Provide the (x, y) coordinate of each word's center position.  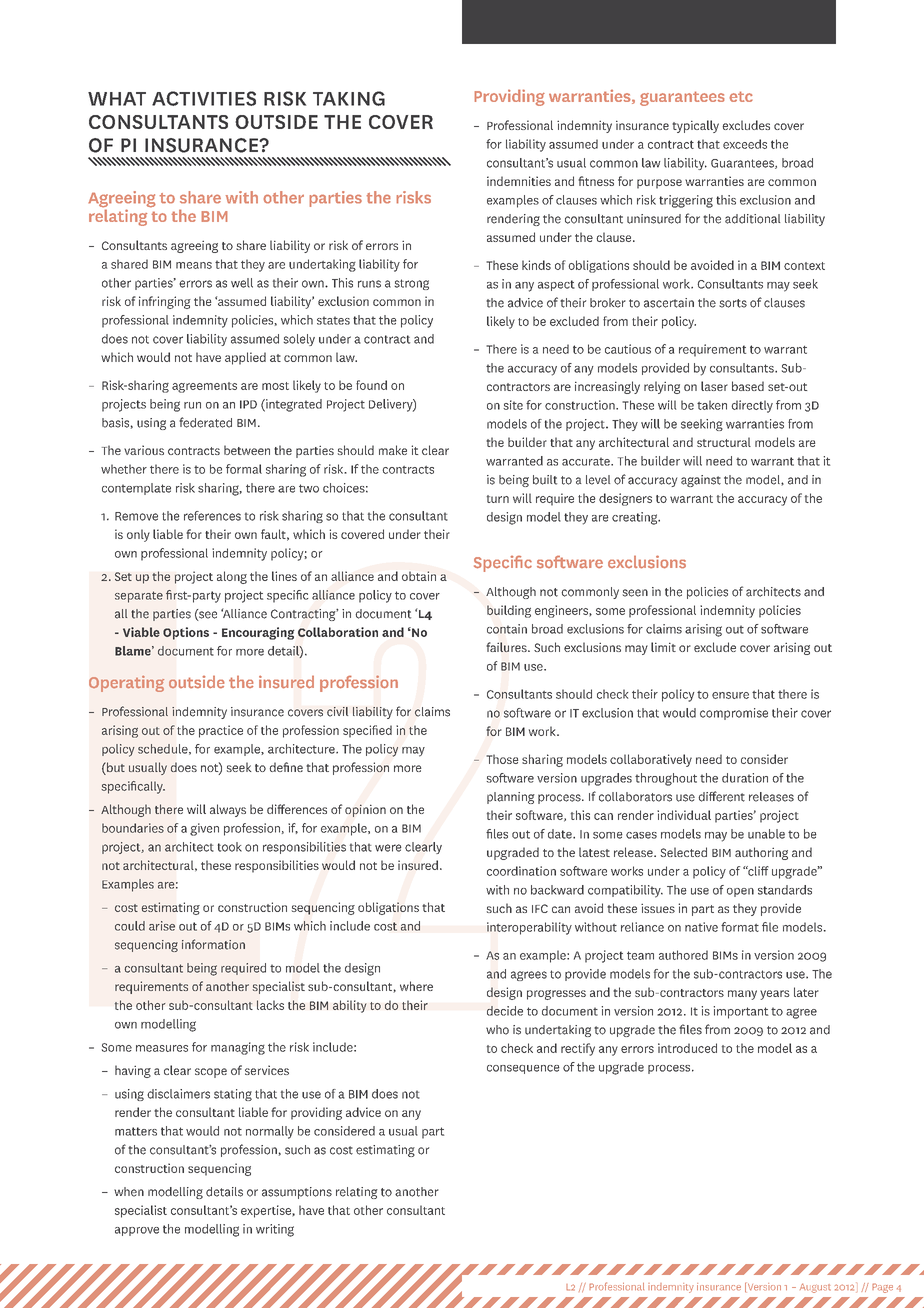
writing (275, 1230)
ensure (730, 695)
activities (204, 98)
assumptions (297, 1193)
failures (507, 647)
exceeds (745, 144)
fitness (596, 181)
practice (221, 731)
